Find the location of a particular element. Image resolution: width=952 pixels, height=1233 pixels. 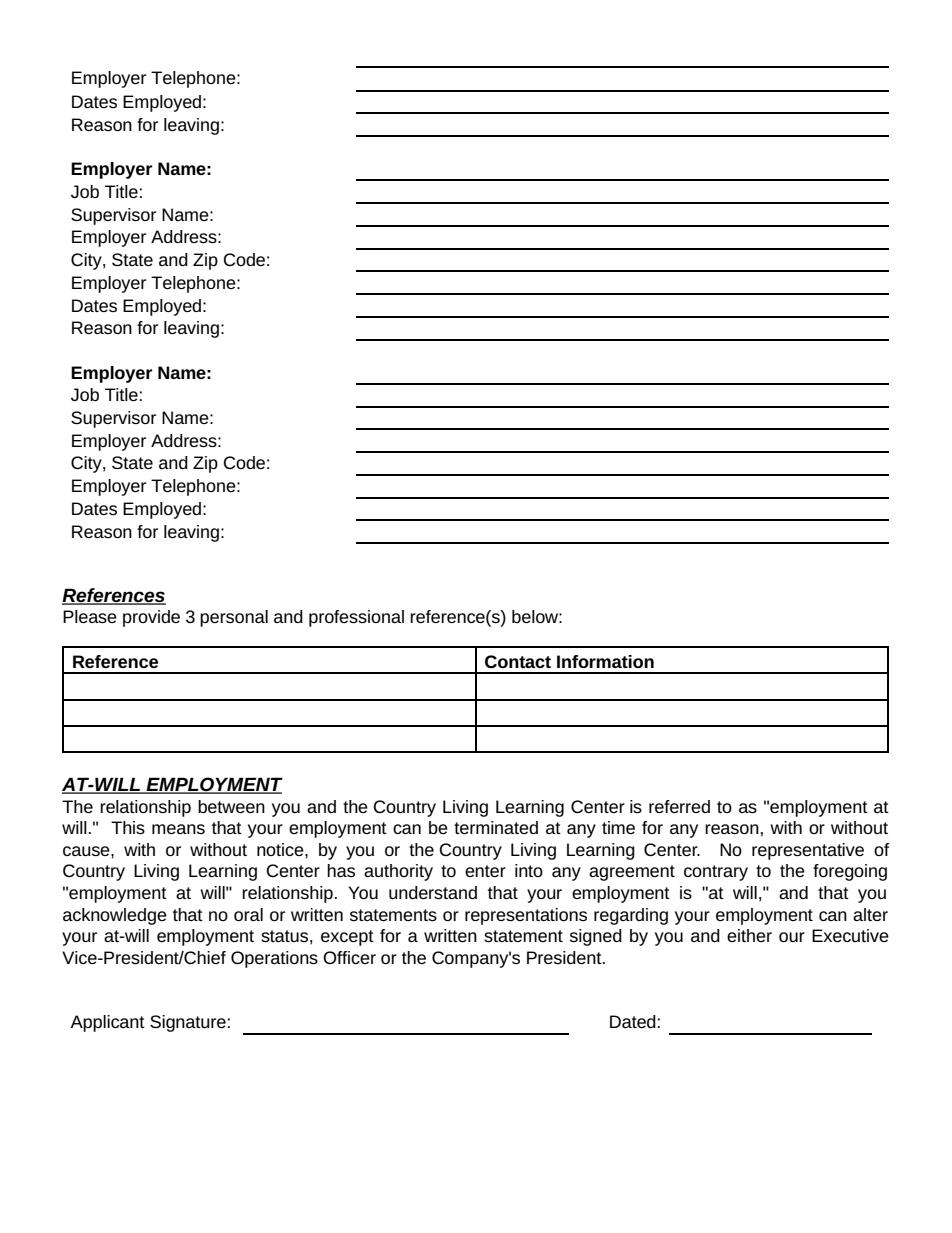

professional is located at coordinates (356, 618).
